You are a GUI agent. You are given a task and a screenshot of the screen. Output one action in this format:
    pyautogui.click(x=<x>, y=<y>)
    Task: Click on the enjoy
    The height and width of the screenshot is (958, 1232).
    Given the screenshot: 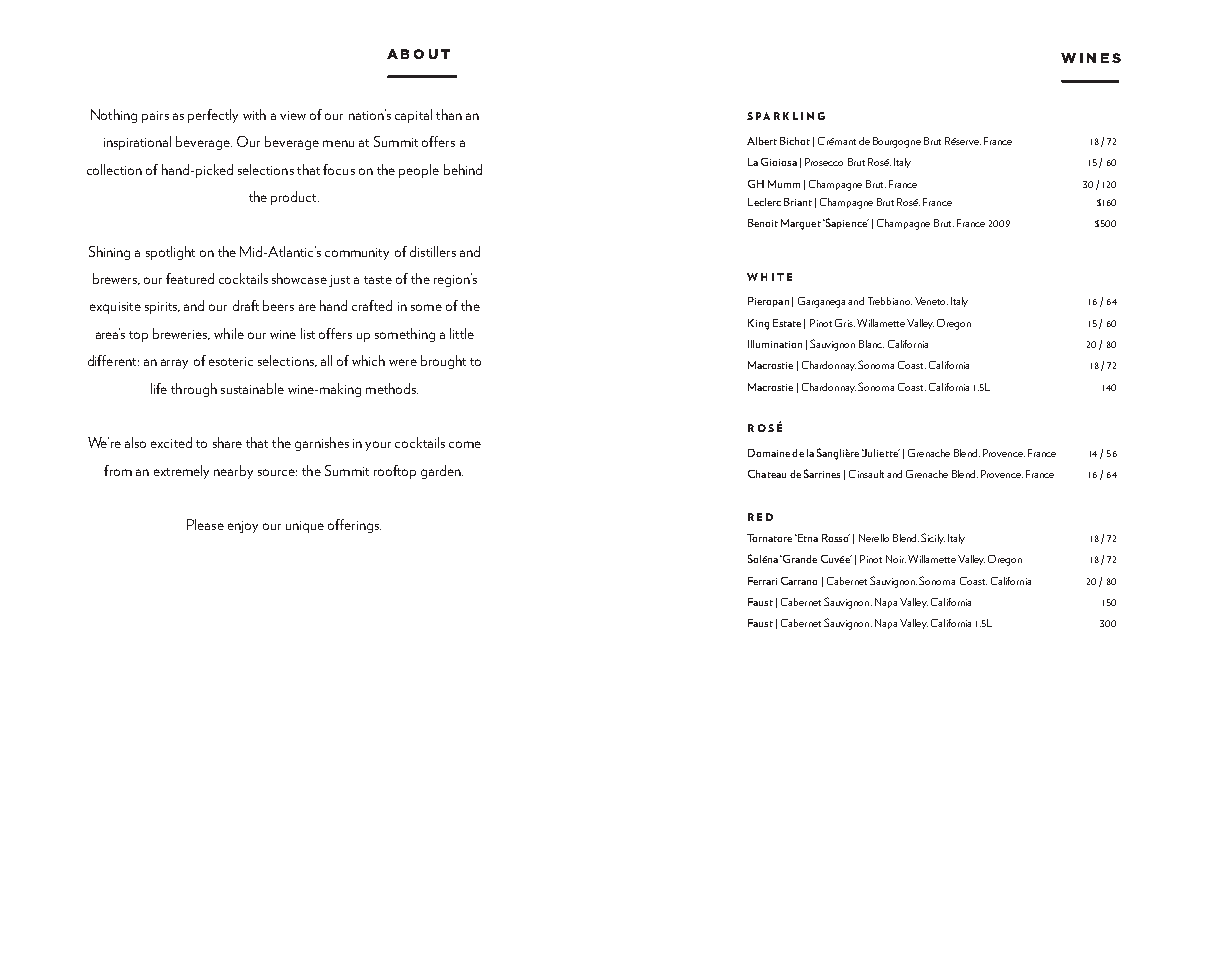 What is the action you would take?
    pyautogui.click(x=243, y=527)
